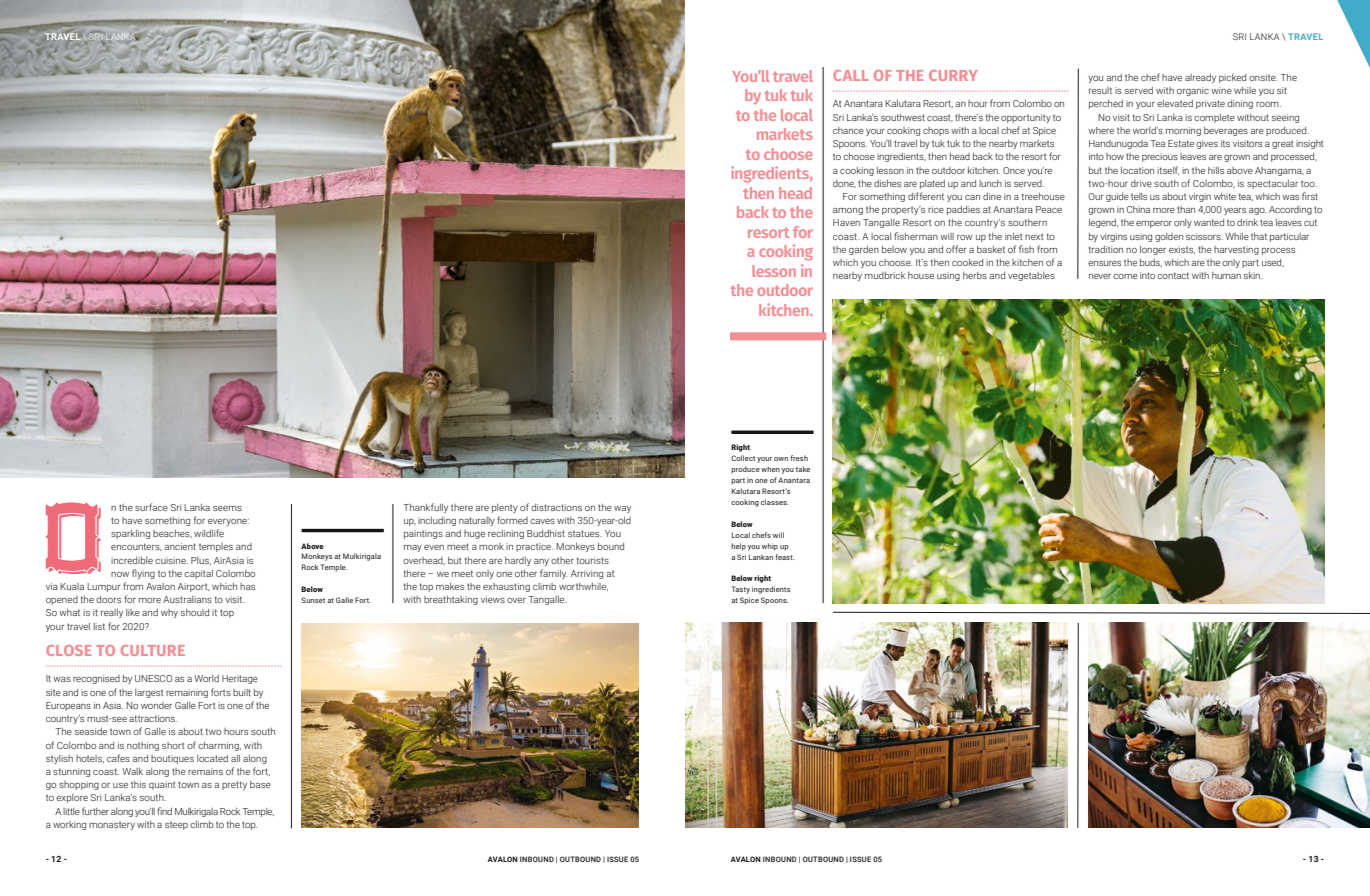  Describe the element at coordinates (164, 811) in the page. I see `find` at that location.
